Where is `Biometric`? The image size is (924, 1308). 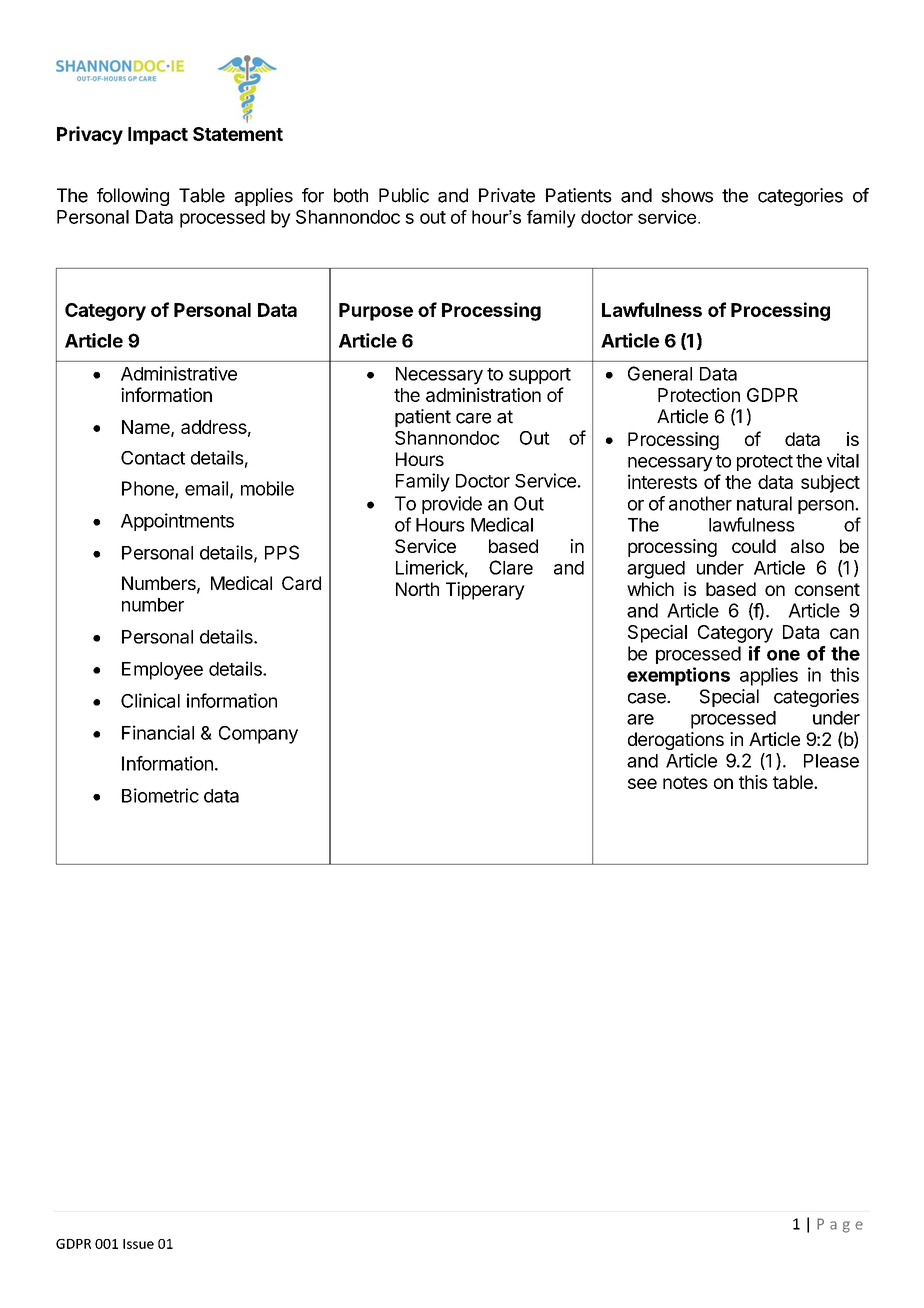 Biometric is located at coordinates (160, 795).
